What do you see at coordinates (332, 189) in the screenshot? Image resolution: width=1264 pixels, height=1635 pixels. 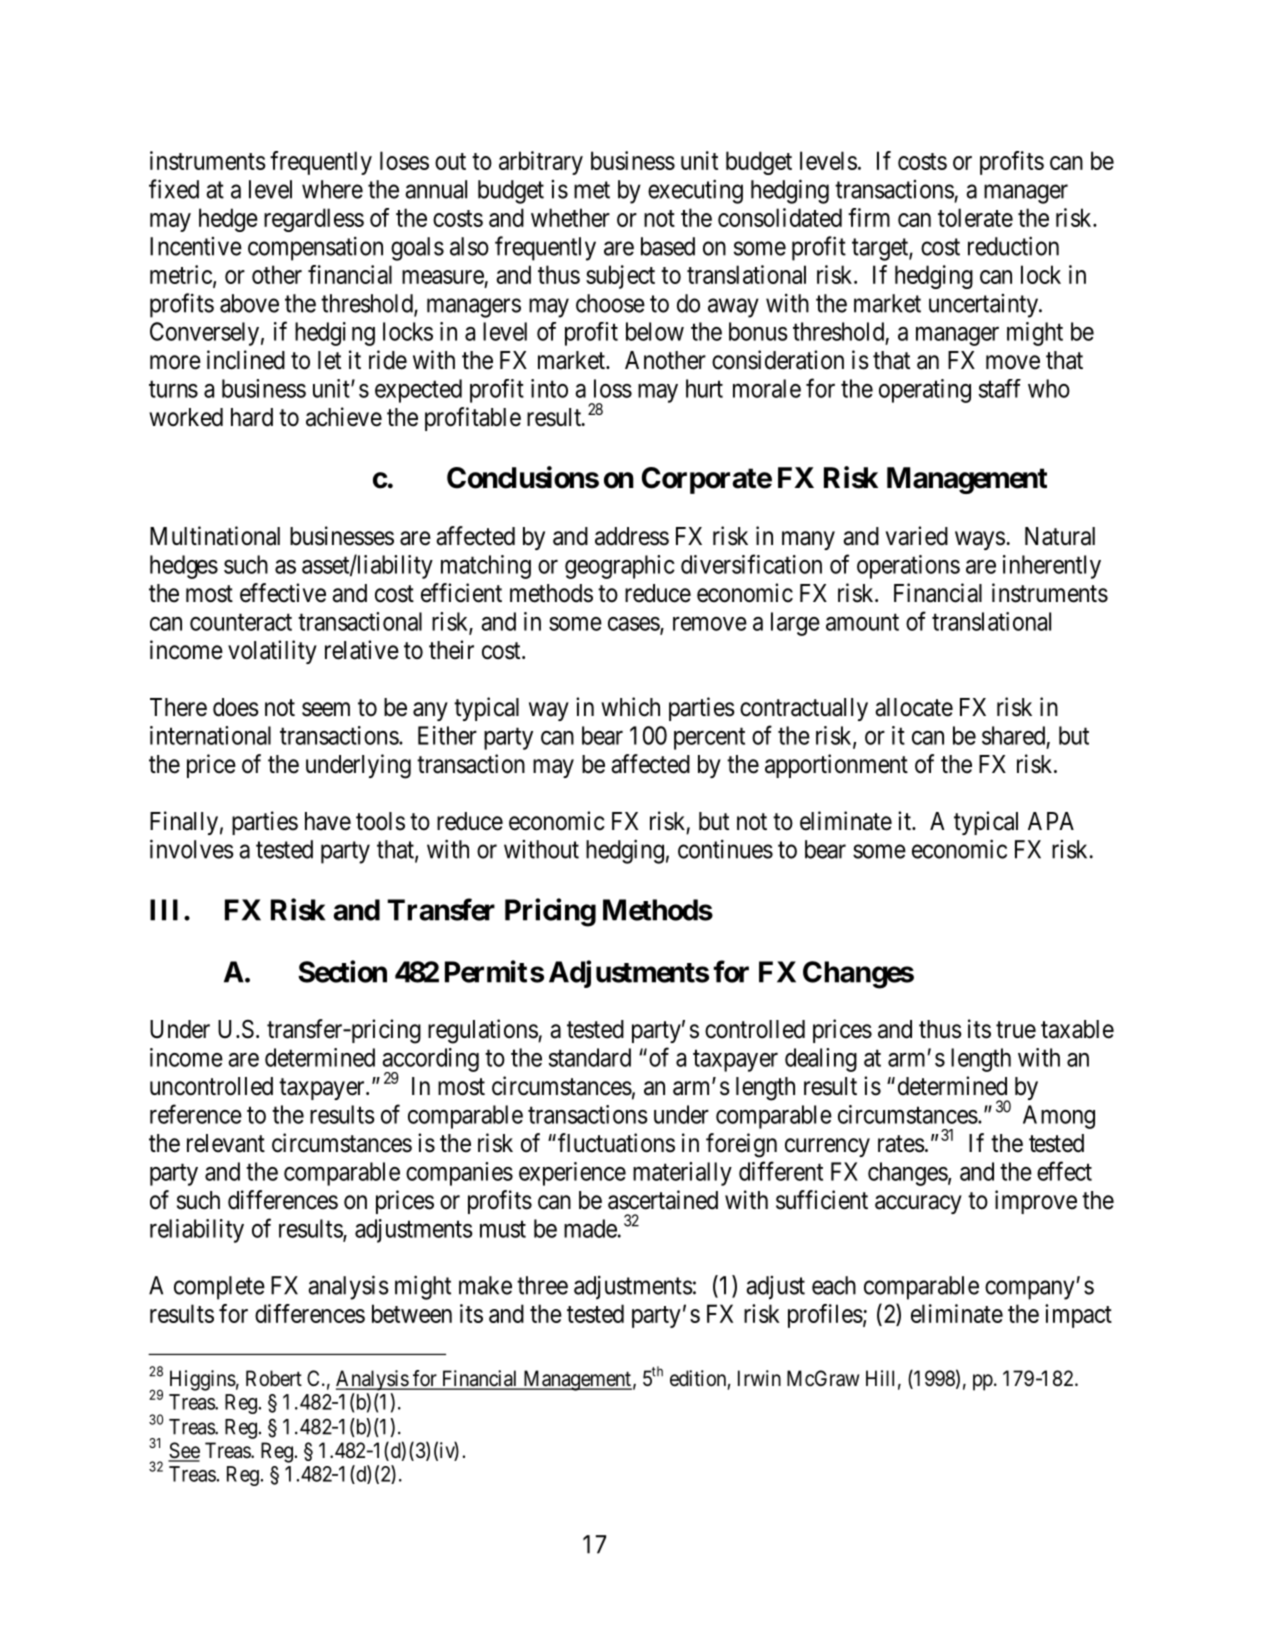 I see `where` at bounding box center [332, 189].
